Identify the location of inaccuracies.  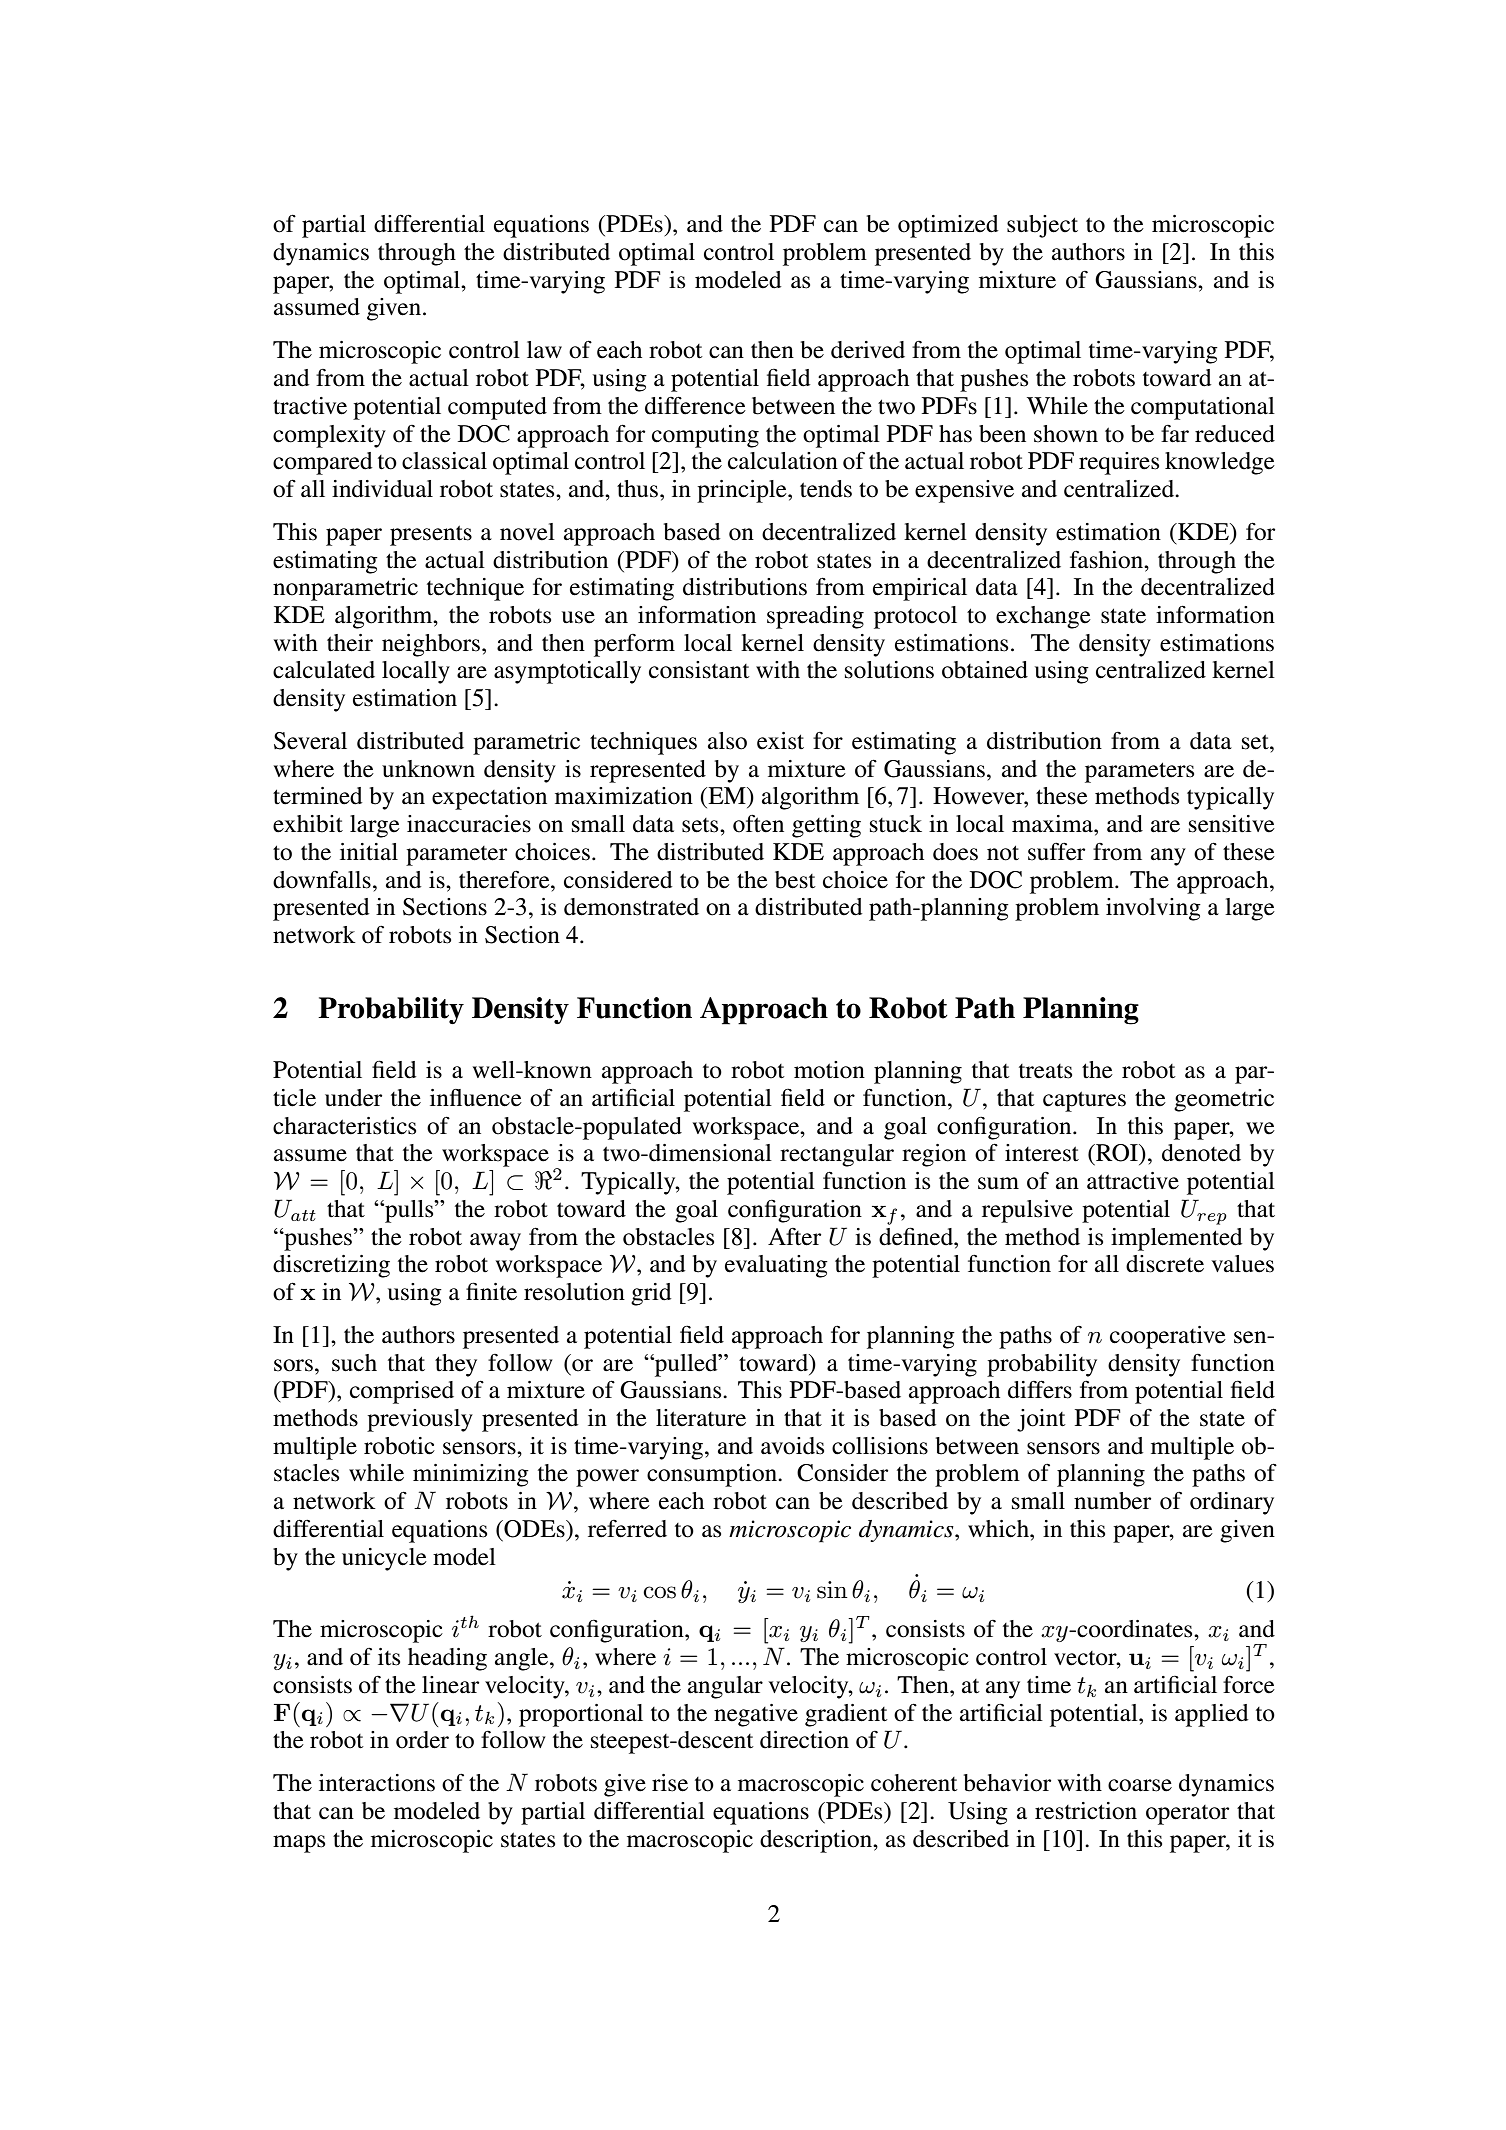
(469, 824).
